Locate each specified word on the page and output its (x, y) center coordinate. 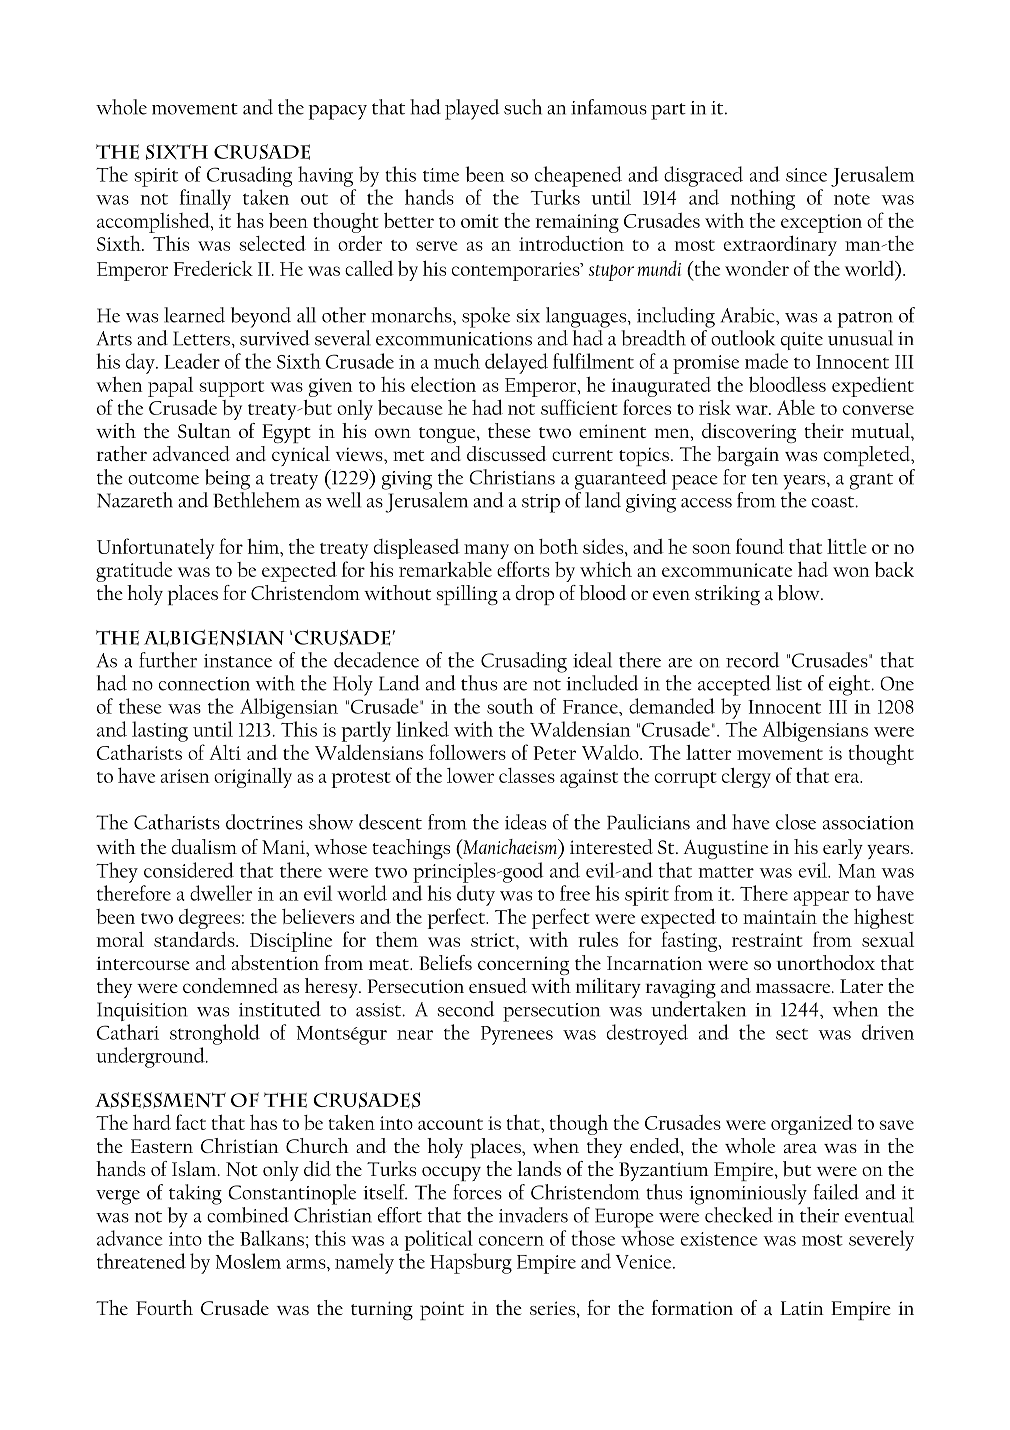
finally (205, 199)
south (510, 706)
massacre (794, 988)
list (789, 683)
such (523, 107)
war (753, 410)
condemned (230, 985)
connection (204, 684)
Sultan (204, 430)
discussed (506, 453)
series (552, 1308)
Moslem (248, 1261)
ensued (498, 985)
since (806, 175)
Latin (802, 1308)
